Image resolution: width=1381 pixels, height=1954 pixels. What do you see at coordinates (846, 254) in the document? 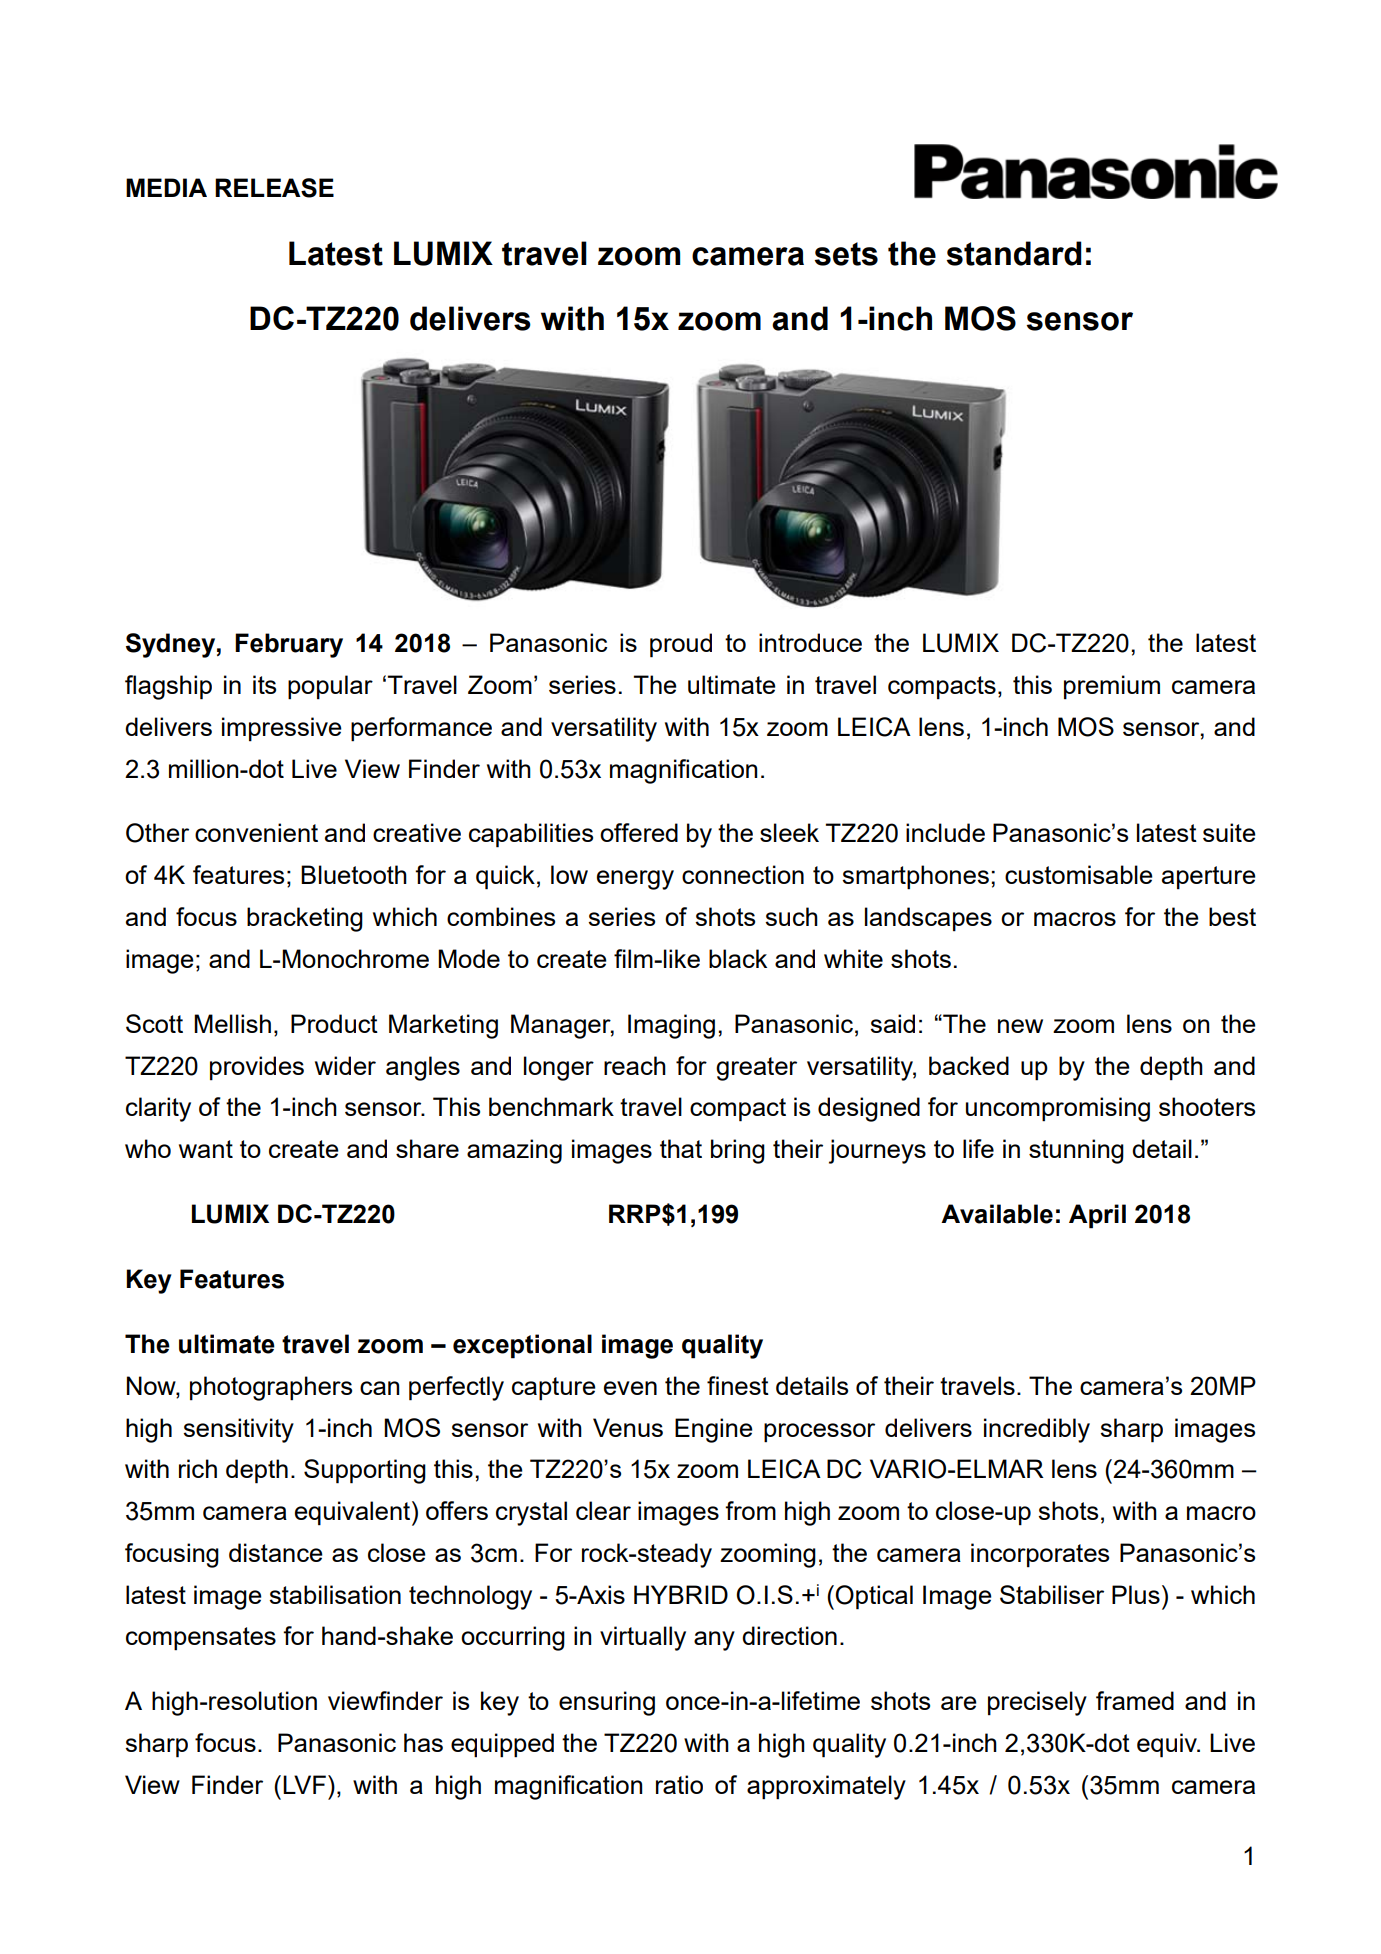
I see `sets` at bounding box center [846, 254].
